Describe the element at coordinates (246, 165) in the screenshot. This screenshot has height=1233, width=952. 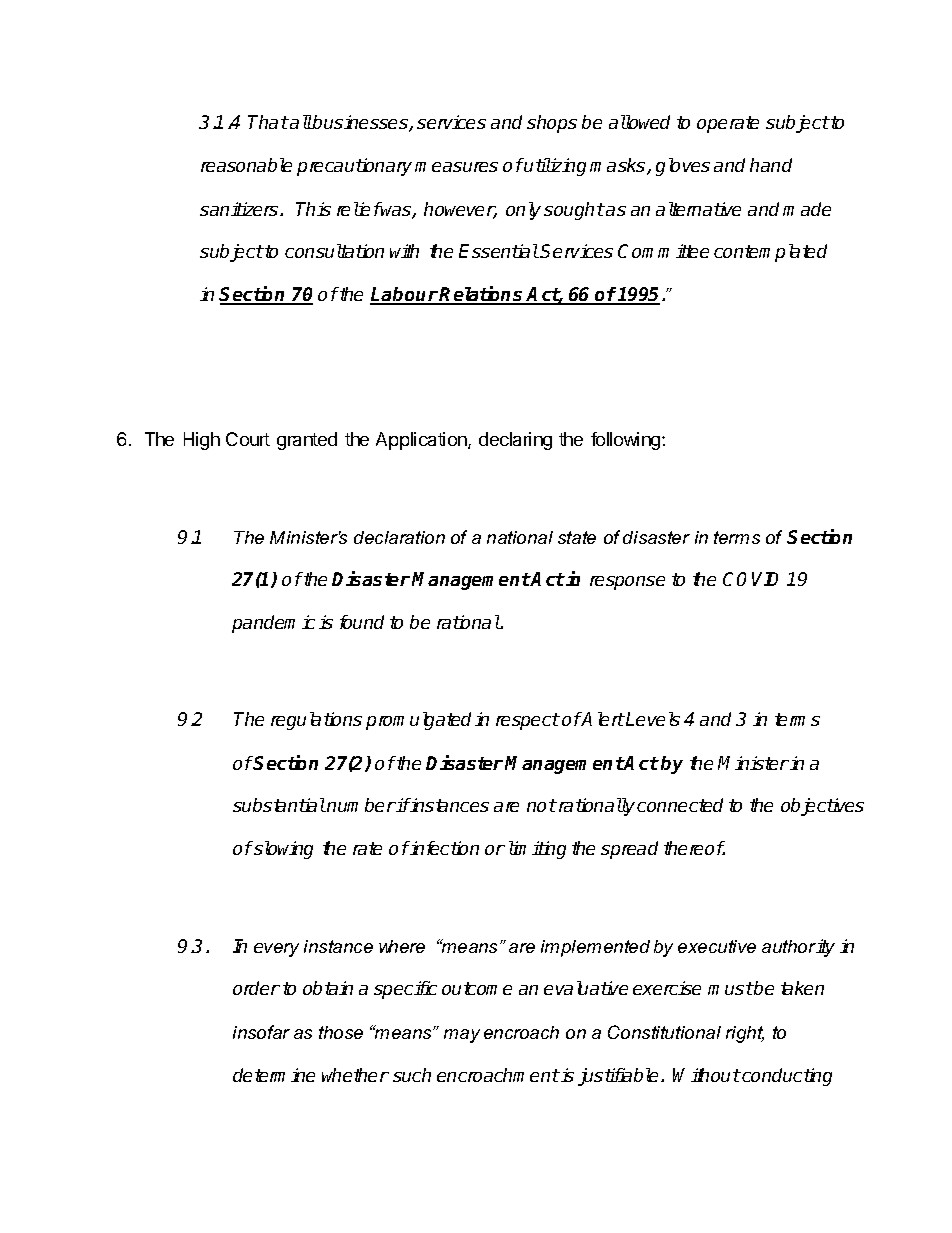
I see `reasonable` at that location.
